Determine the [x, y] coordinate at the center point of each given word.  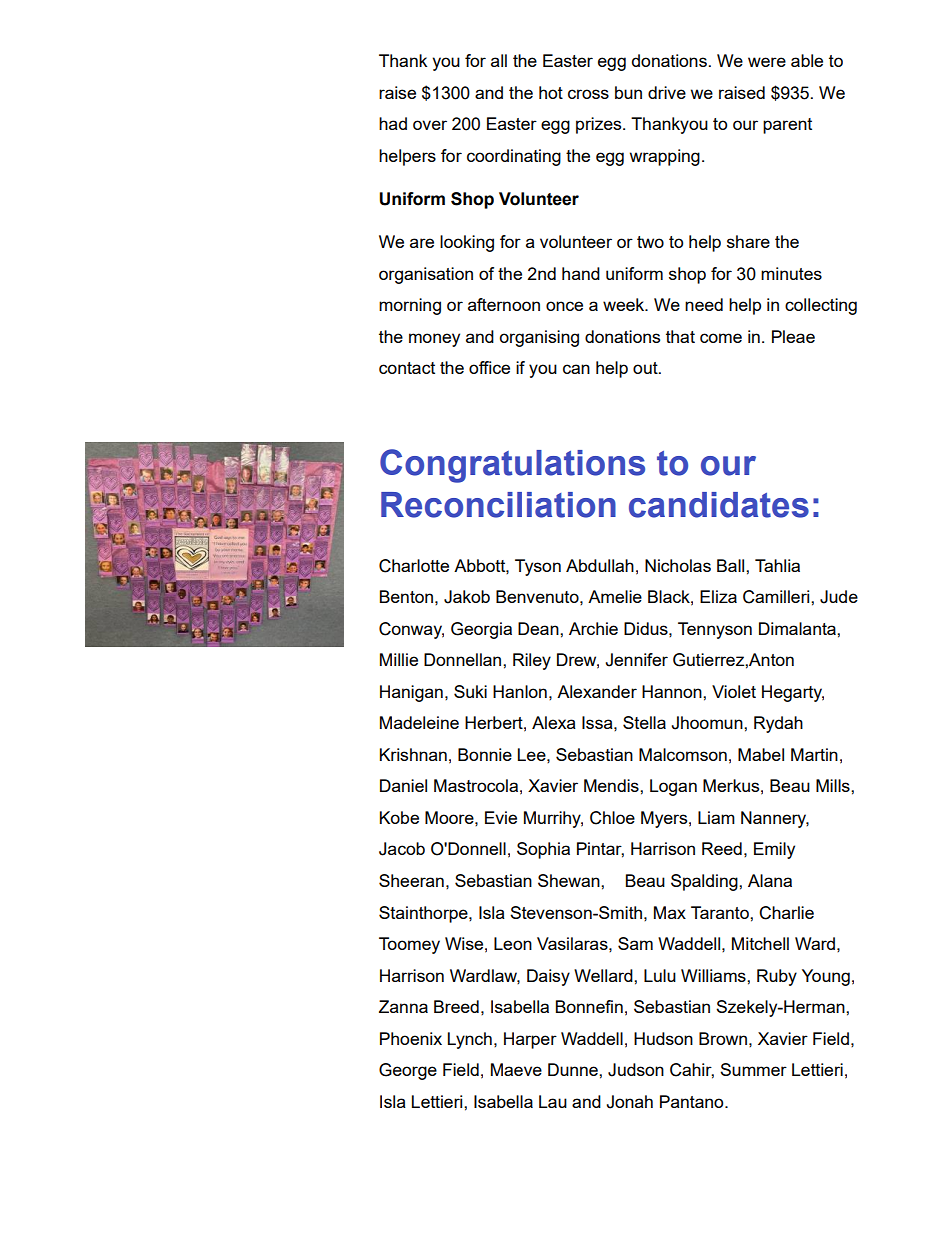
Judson [636, 1070]
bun [628, 92]
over [430, 125]
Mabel [761, 754]
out [646, 368]
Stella [644, 722]
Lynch [470, 1040]
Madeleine [419, 722]
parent [787, 126]
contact [407, 368]
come [721, 338]
